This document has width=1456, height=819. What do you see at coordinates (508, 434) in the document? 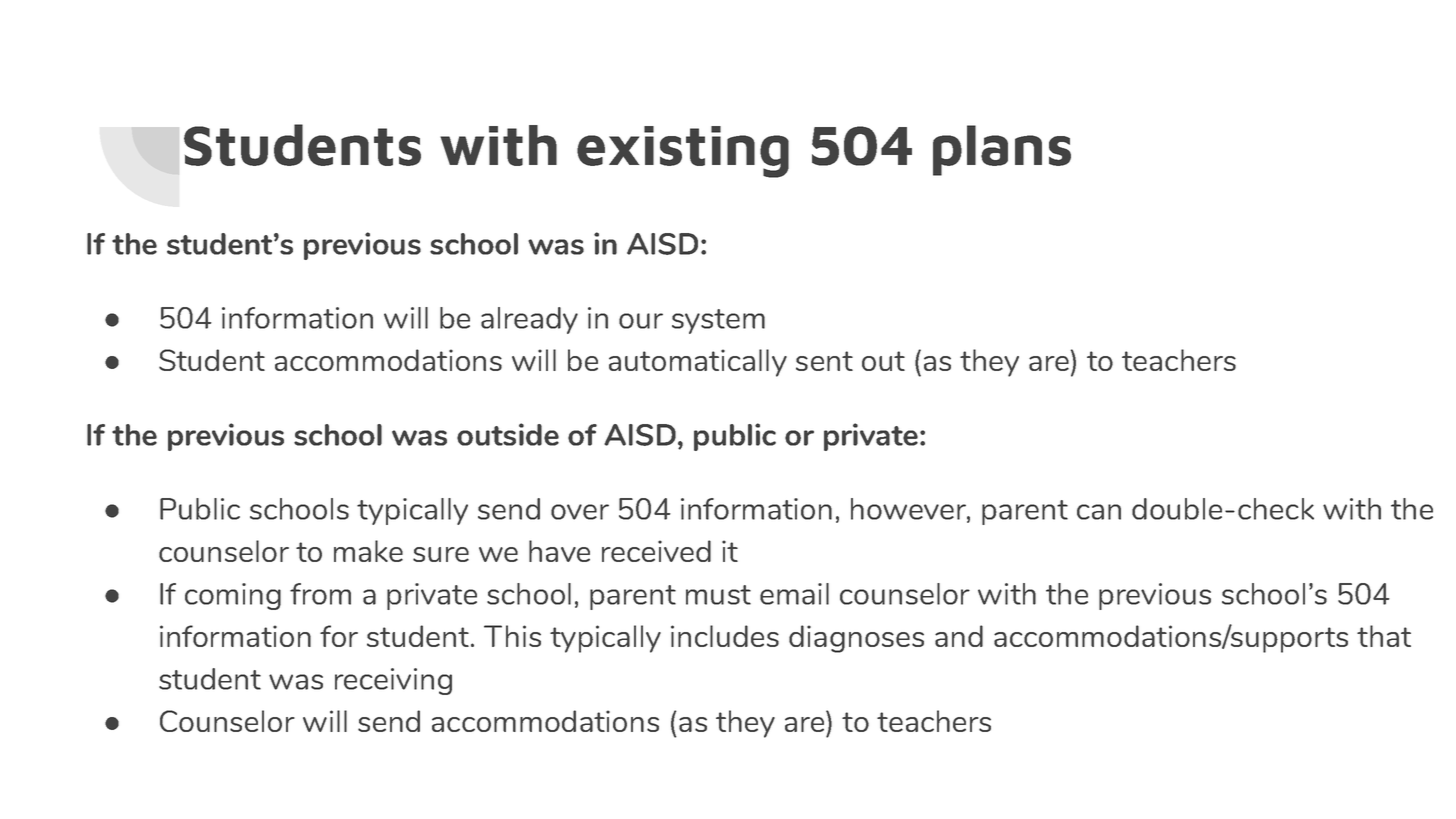
I see `outside` at bounding box center [508, 434].
